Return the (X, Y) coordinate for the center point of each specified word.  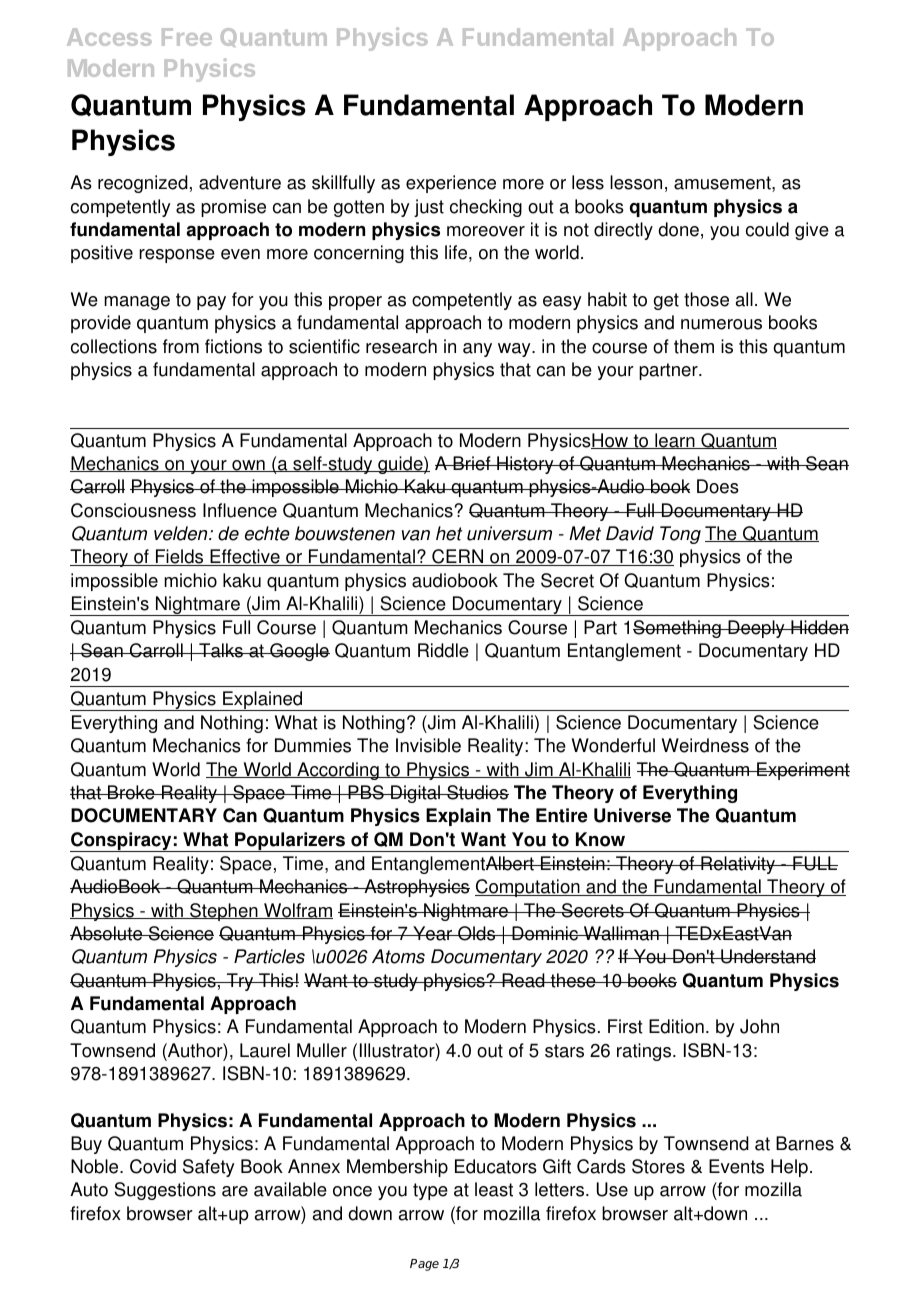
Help (789, 1168)
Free (187, 37)
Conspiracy (122, 842)
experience (451, 184)
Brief (472, 463)
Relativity (738, 865)
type (430, 1191)
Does (718, 486)
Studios (477, 792)
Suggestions (165, 1191)
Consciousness (133, 510)
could (767, 229)
